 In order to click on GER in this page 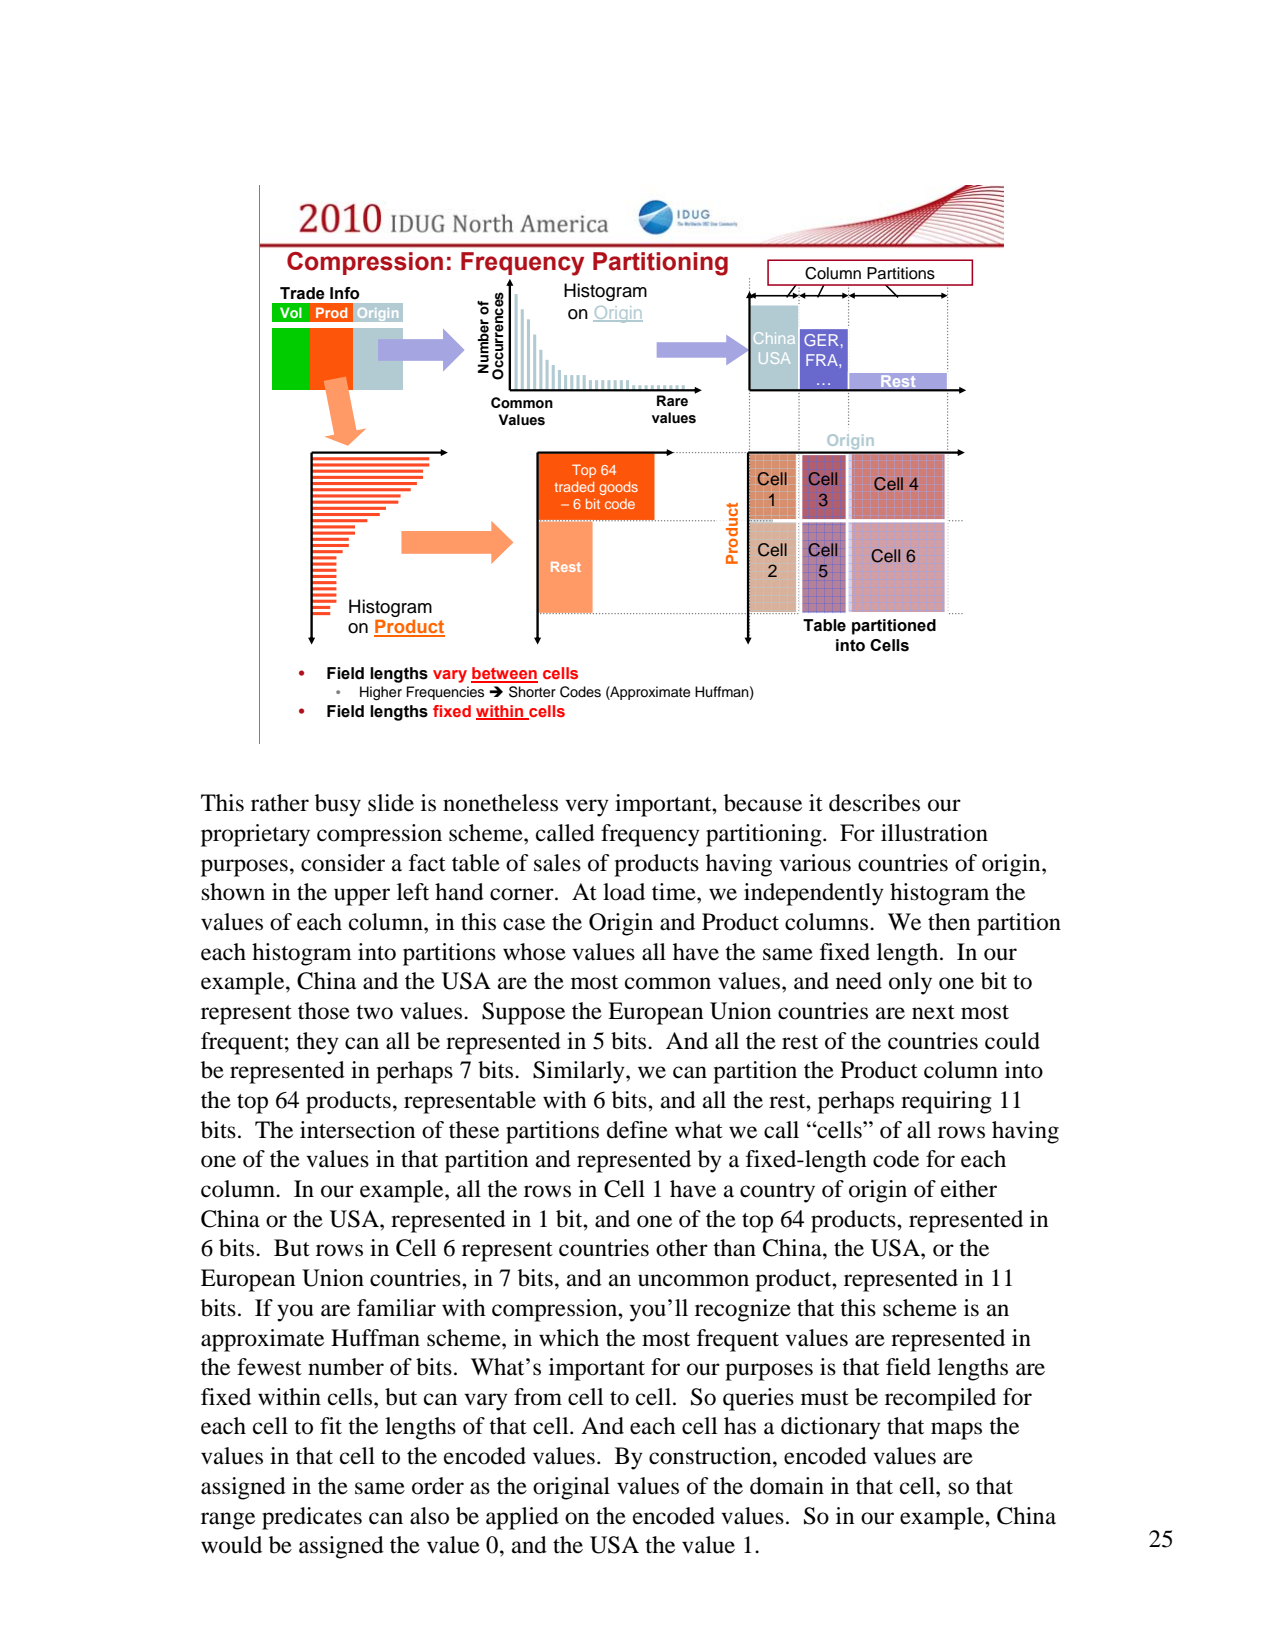, I will do `click(821, 340)`.
